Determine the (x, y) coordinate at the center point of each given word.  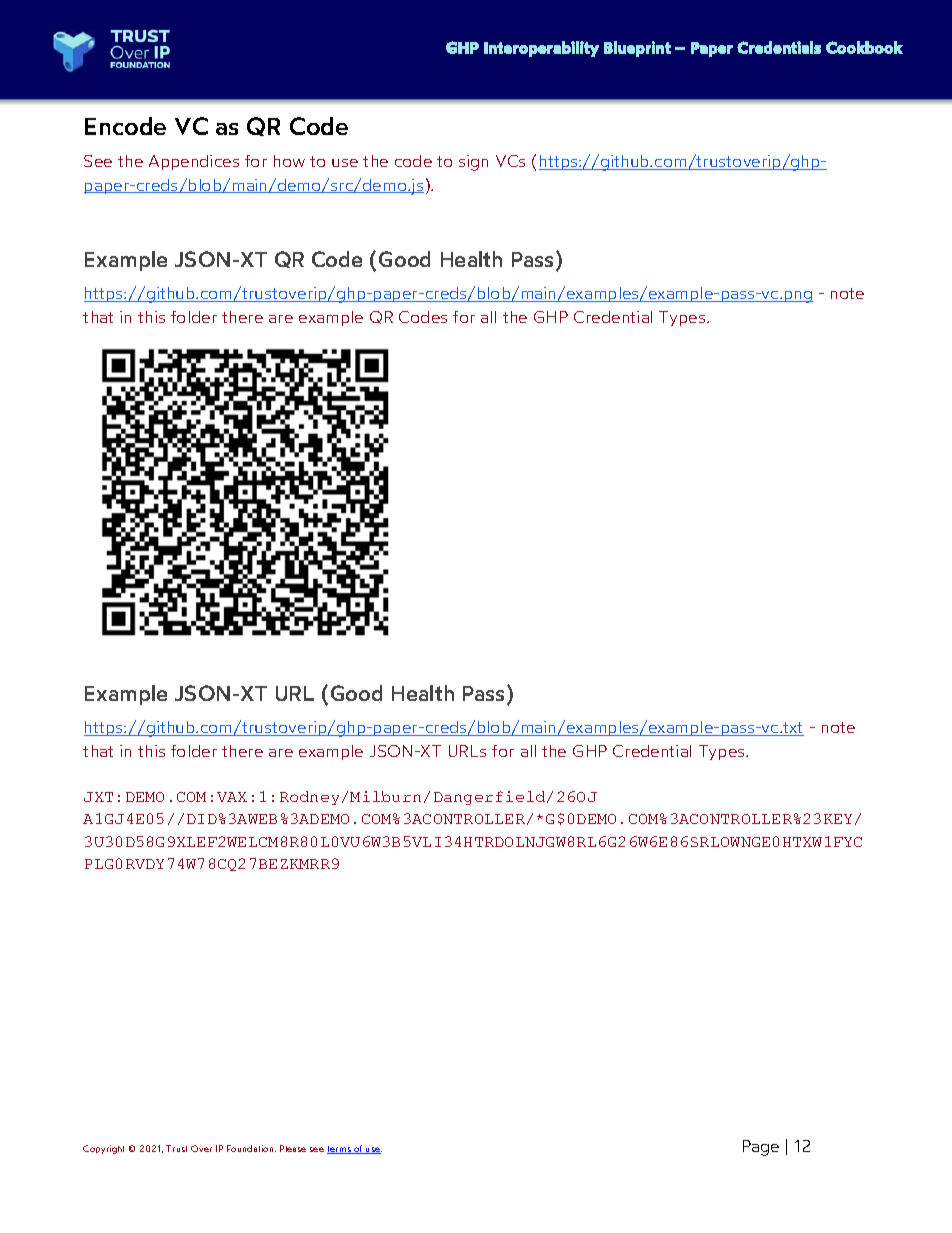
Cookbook (864, 47)
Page (761, 1148)
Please (293, 1148)
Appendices (194, 162)
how (289, 161)
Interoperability (541, 49)
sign (473, 163)
